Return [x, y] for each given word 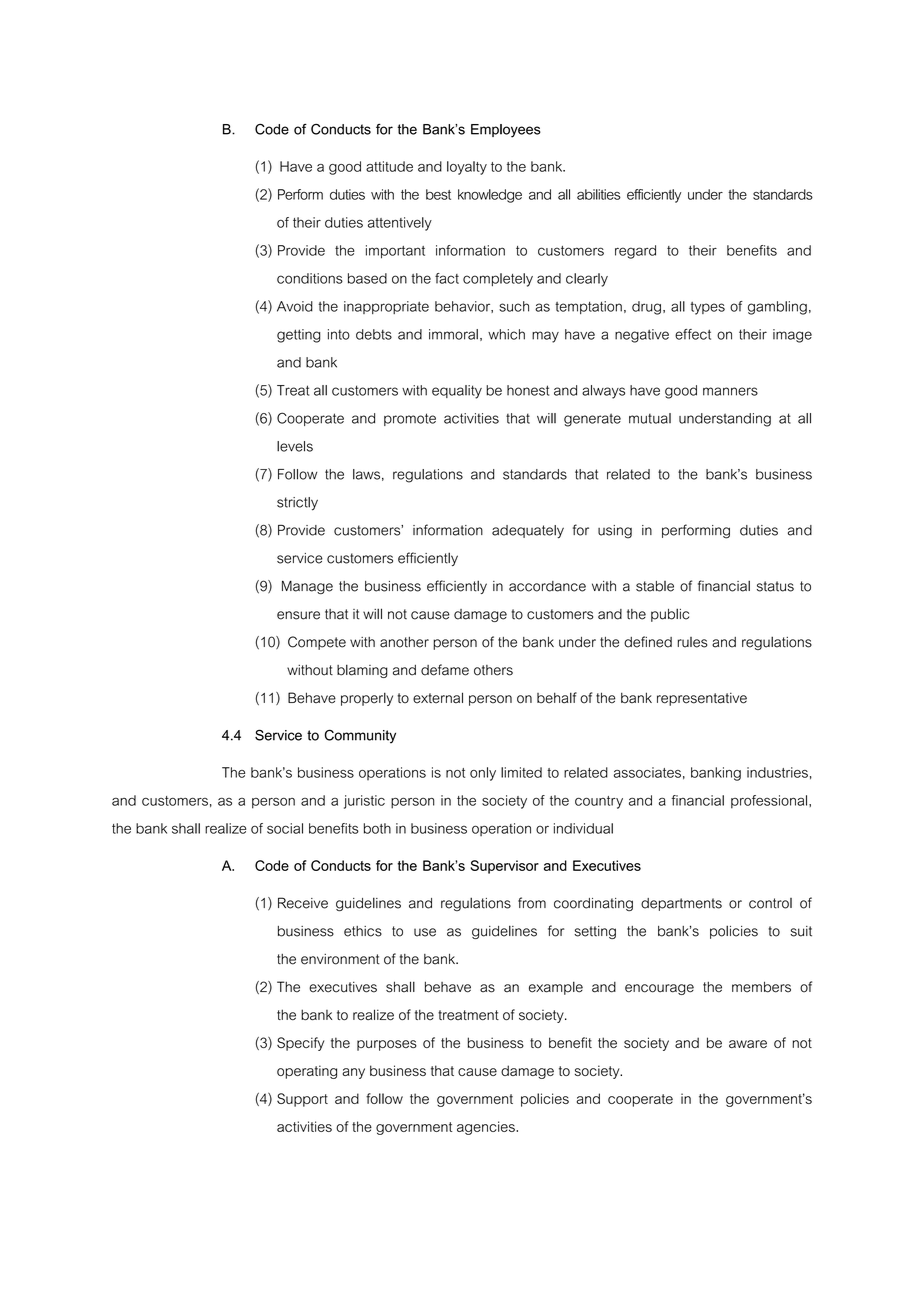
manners [730, 391]
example [556, 988]
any [353, 1073]
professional [769, 802]
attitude [389, 166]
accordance [547, 586]
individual [583, 828]
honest [528, 390]
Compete [317, 643]
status [775, 586]
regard [635, 252]
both [377, 828]
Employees [506, 131]
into [339, 334]
